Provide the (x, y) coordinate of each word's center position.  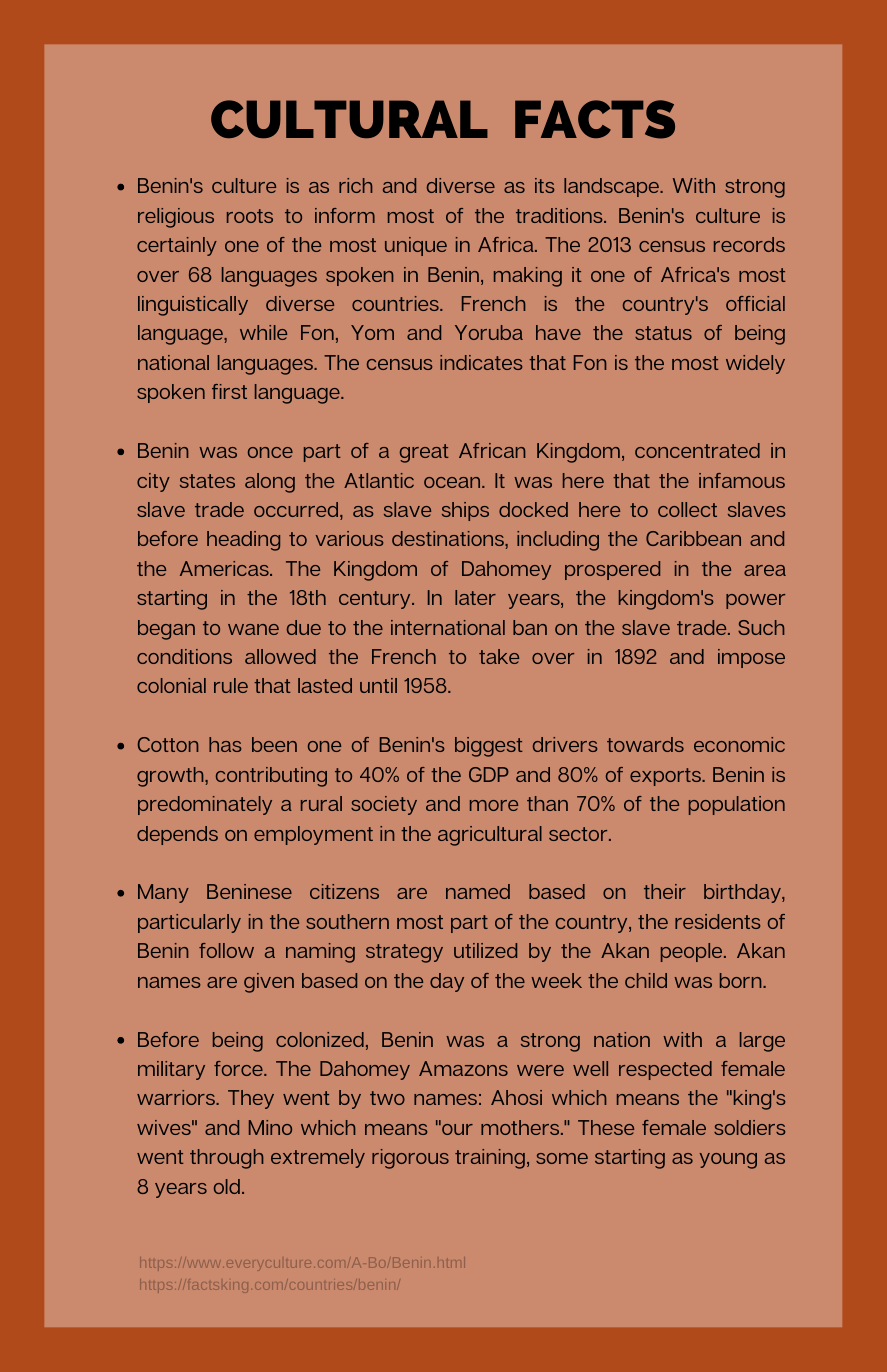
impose (751, 658)
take (499, 656)
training (490, 1159)
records (749, 244)
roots (250, 216)
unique (416, 246)
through (226, 1159)
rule (231, 685)
